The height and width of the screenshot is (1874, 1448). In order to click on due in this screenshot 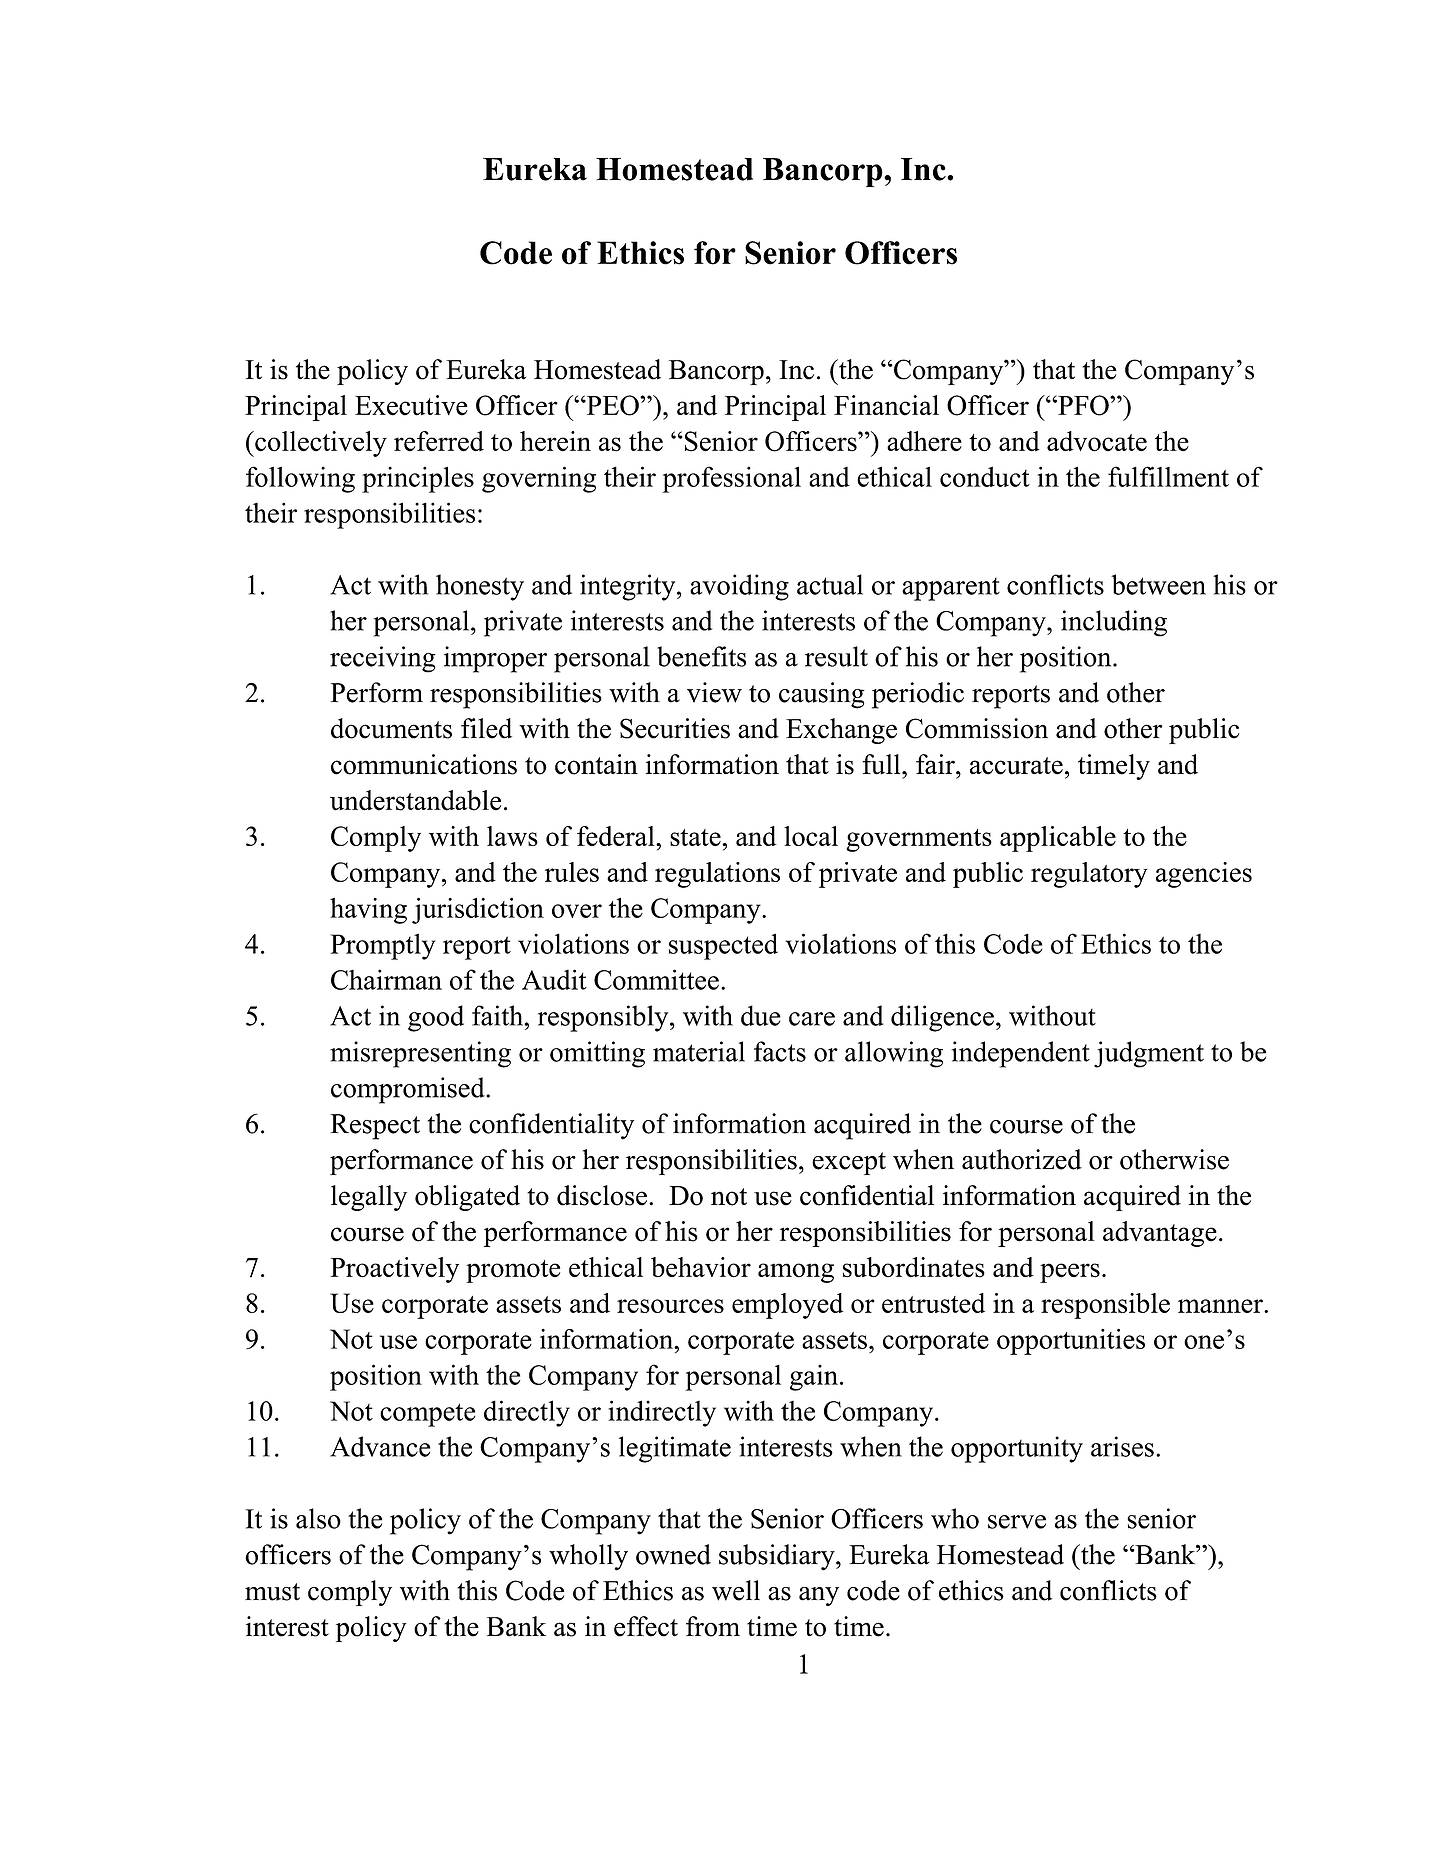, I will do `click(761, 1015)`.
